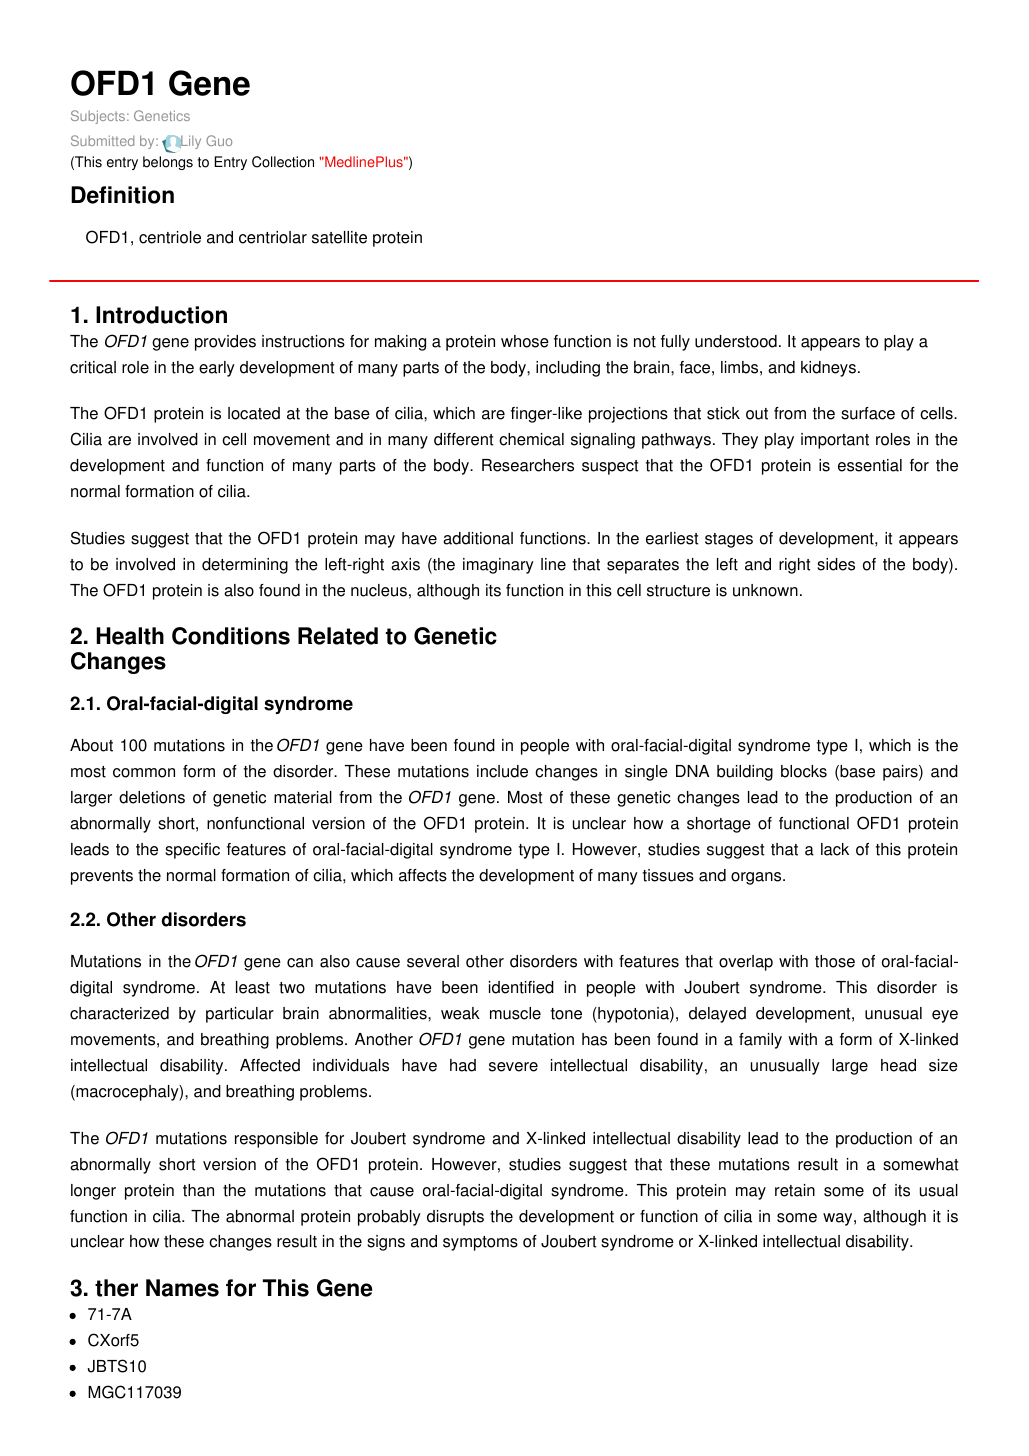 Image resolution: width=1029 pixels, height=1456 pixels. Describe the element at coordinates (168, 163) in the screenshot. I see `belongs` at that location.
